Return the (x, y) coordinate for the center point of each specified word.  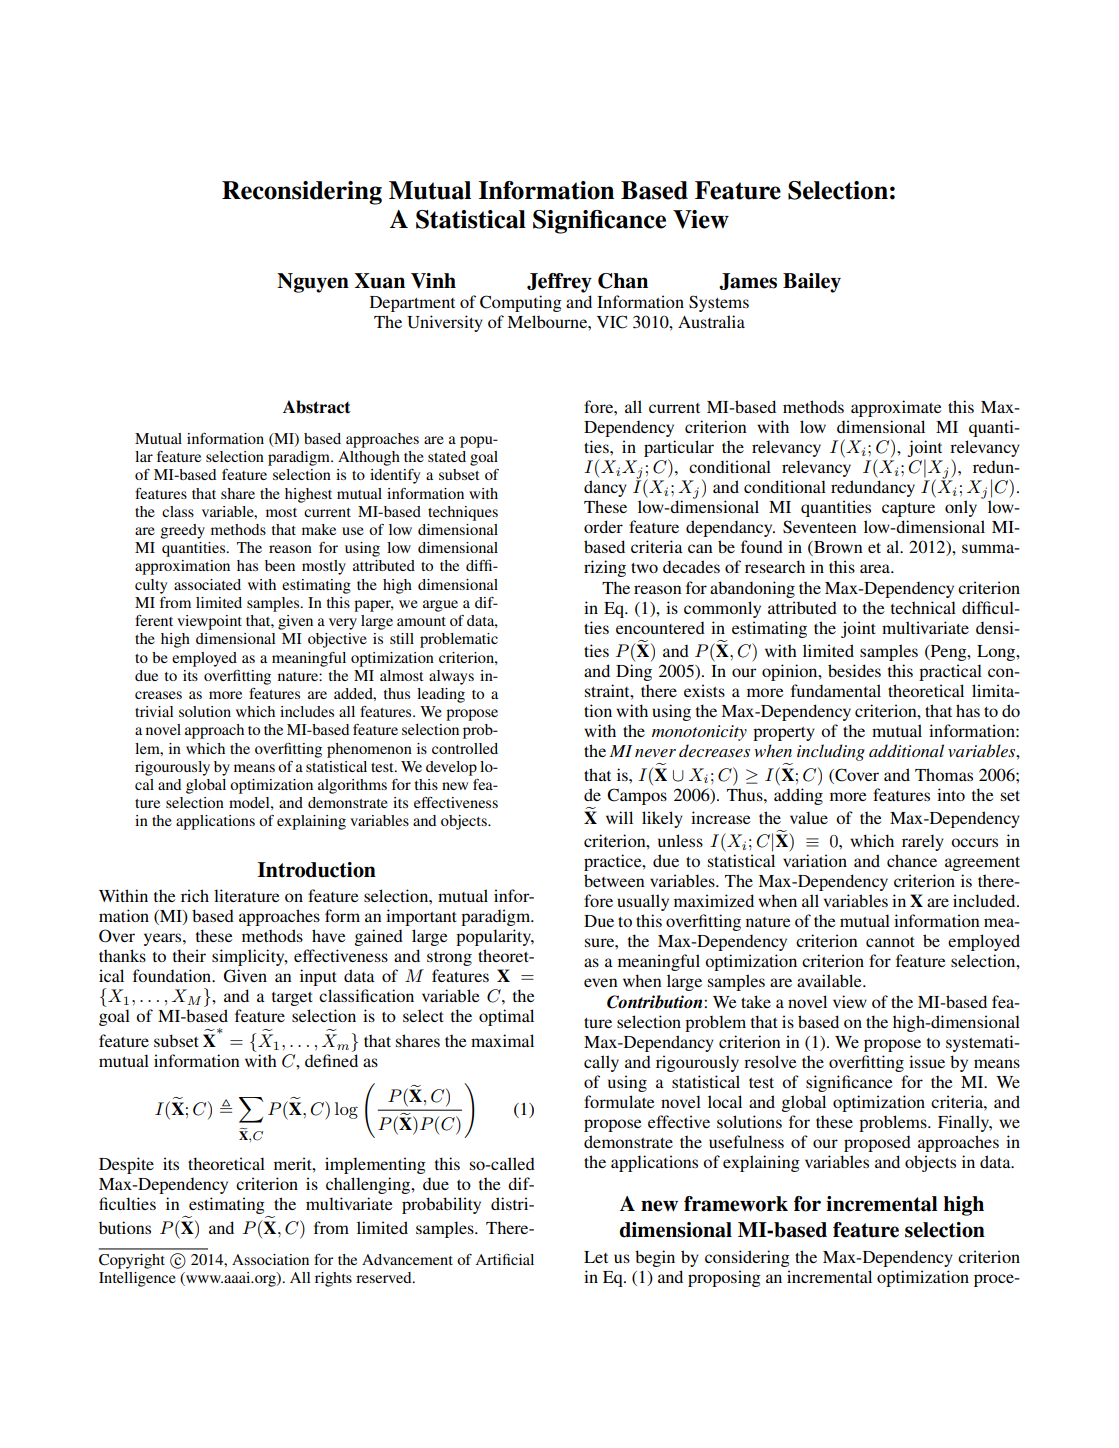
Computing (521, 303)
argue (440, 606)
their (189, 955)
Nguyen (313, 283)
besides (854, 670)
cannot (890, 942)
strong (449, 959)
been (280, 565)
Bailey (812, 283)
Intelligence (137, 1279)
